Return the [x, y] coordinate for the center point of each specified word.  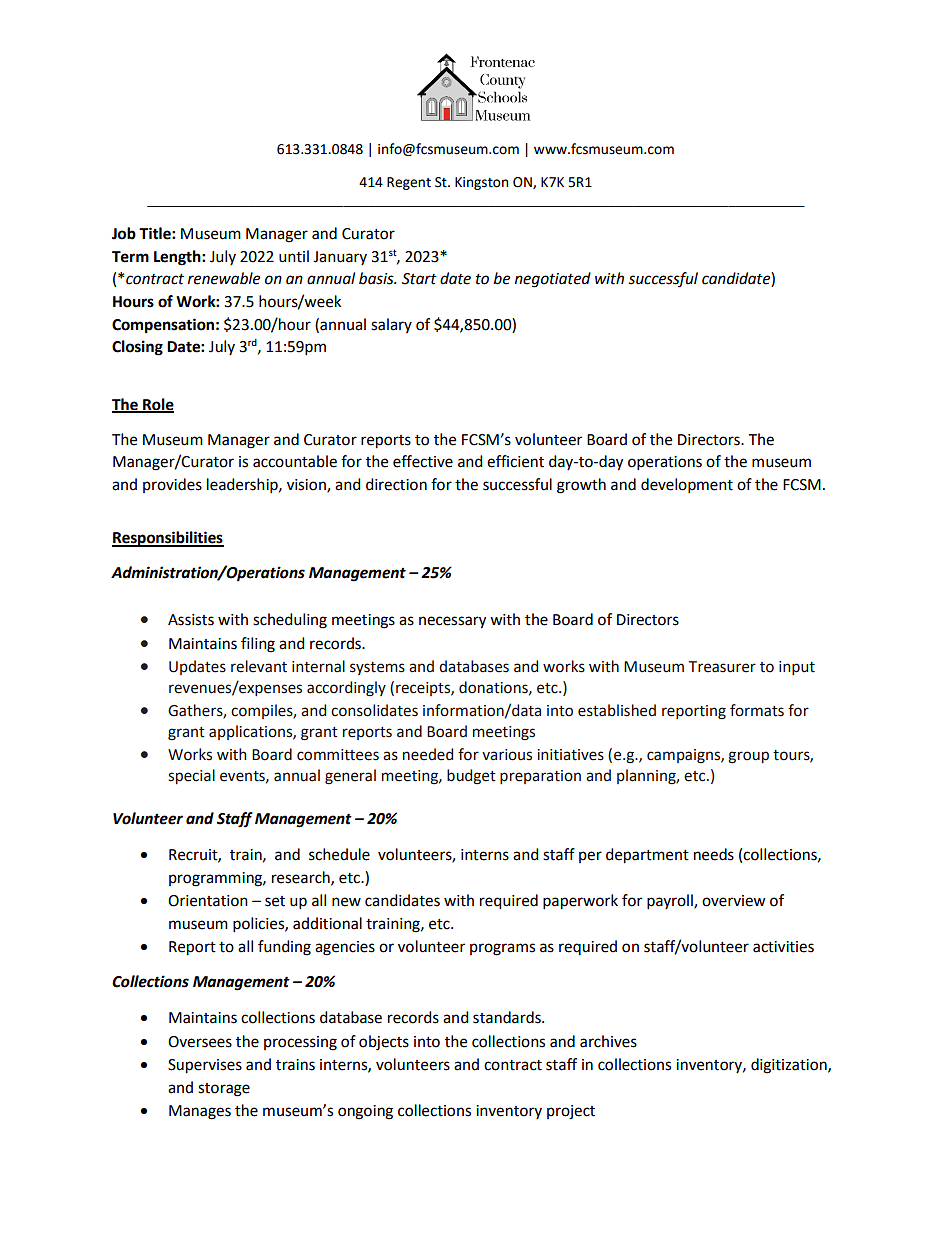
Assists [191, 620]
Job [124, 233]
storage [224, 1090]
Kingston [481, 183]
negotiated [553, 280]
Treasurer [722, 667]
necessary [452, 622]
